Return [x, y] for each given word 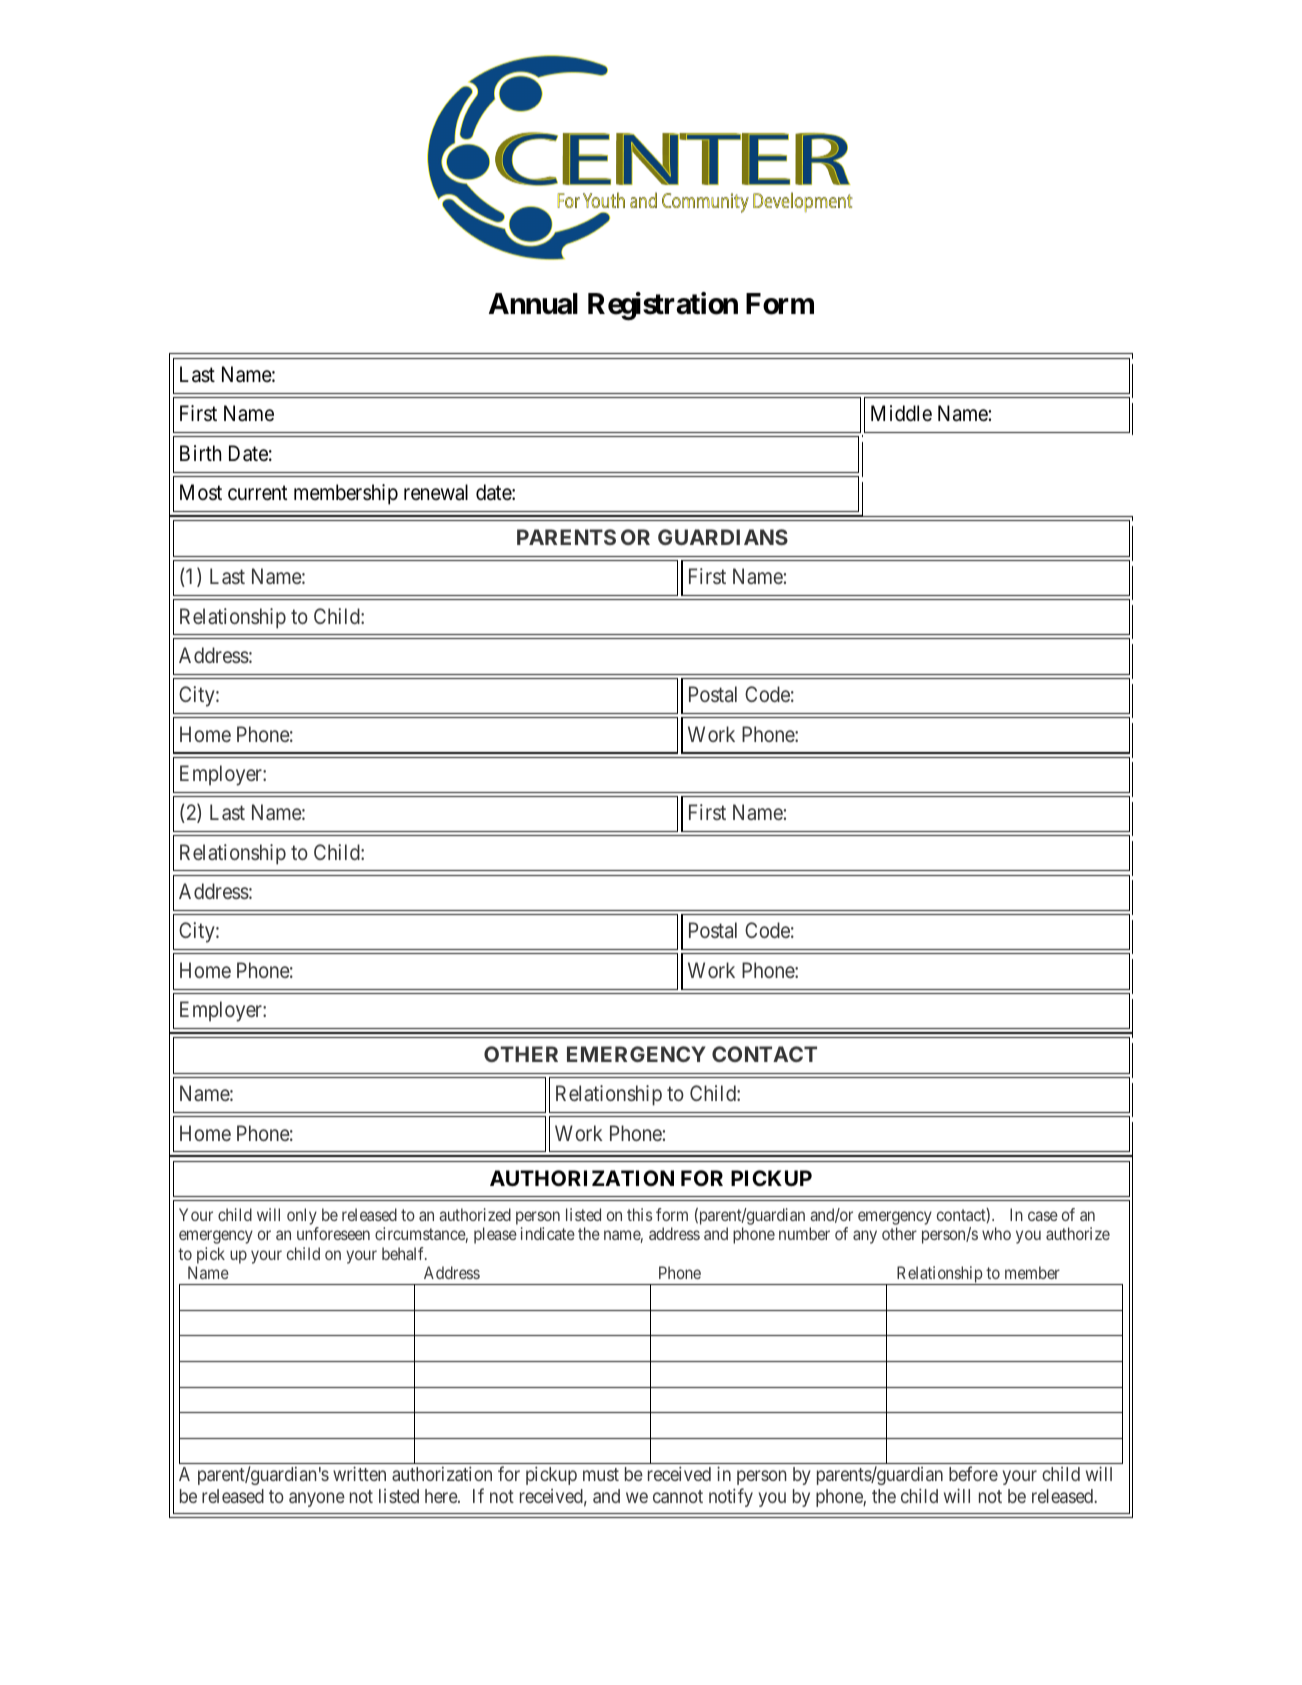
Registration [663, 306]
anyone [317, 1499]
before [973, 1473]
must [601, 1474]
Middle [901, 413]
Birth [200, 453]
